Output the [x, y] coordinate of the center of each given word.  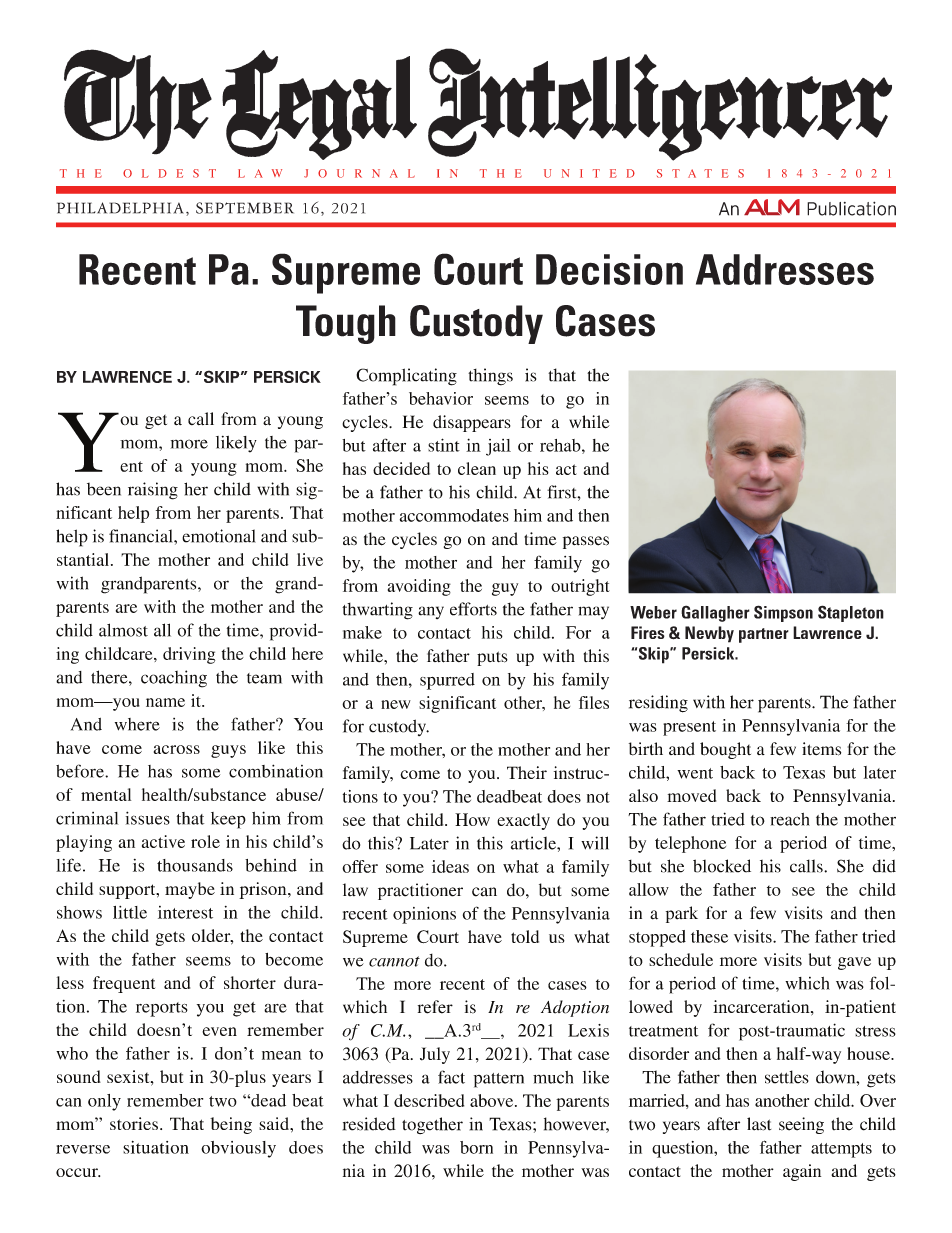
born [476, 1147]
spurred [447, 681]
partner [764, 635]
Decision [609, 269]
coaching [174, 679]
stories [134, 1123]
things [490, 377]
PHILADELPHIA [120, 208]
